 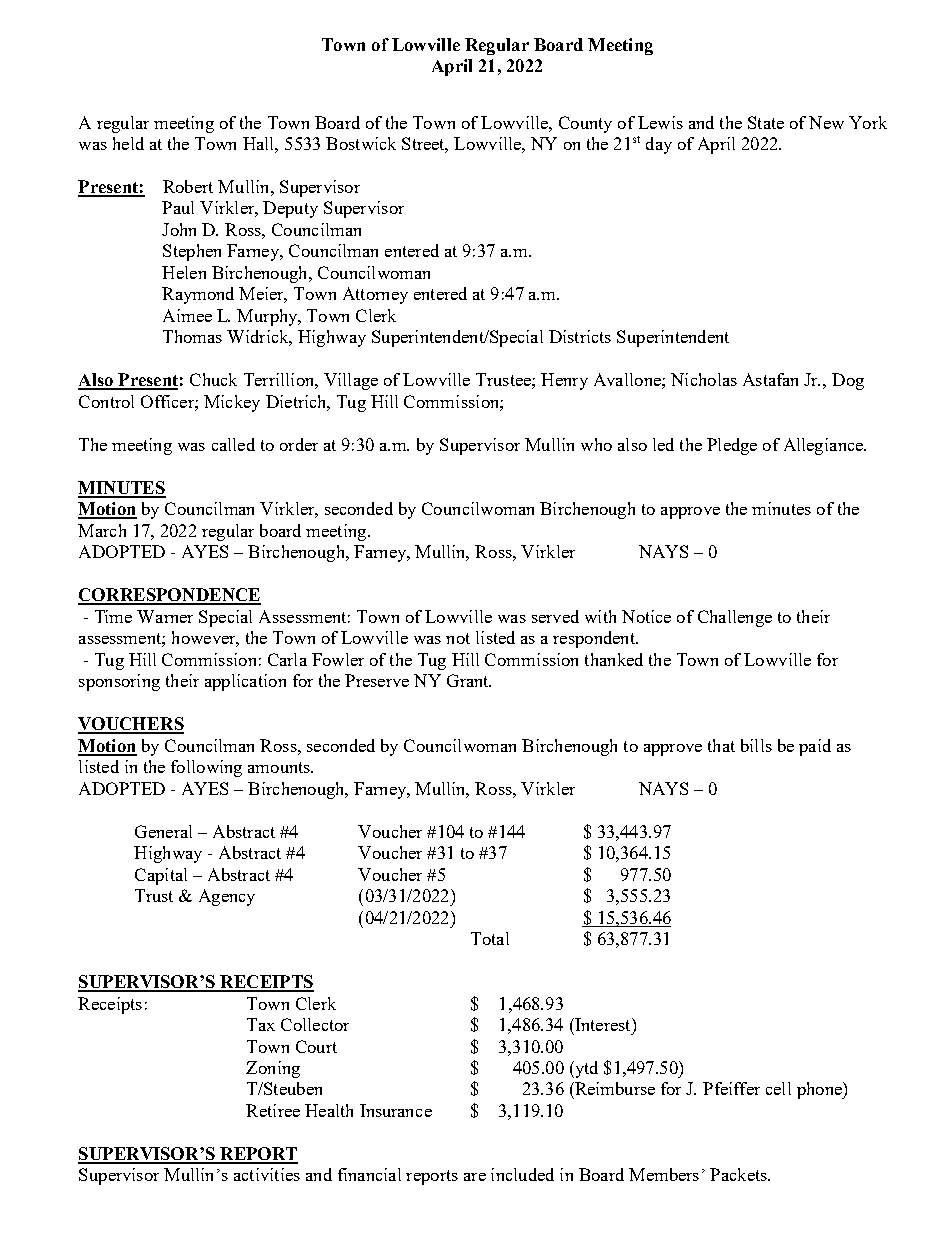 What do you see at coordinates (766, 122) in the screenshot?
I see `State` at bounding box center [766, 122].
